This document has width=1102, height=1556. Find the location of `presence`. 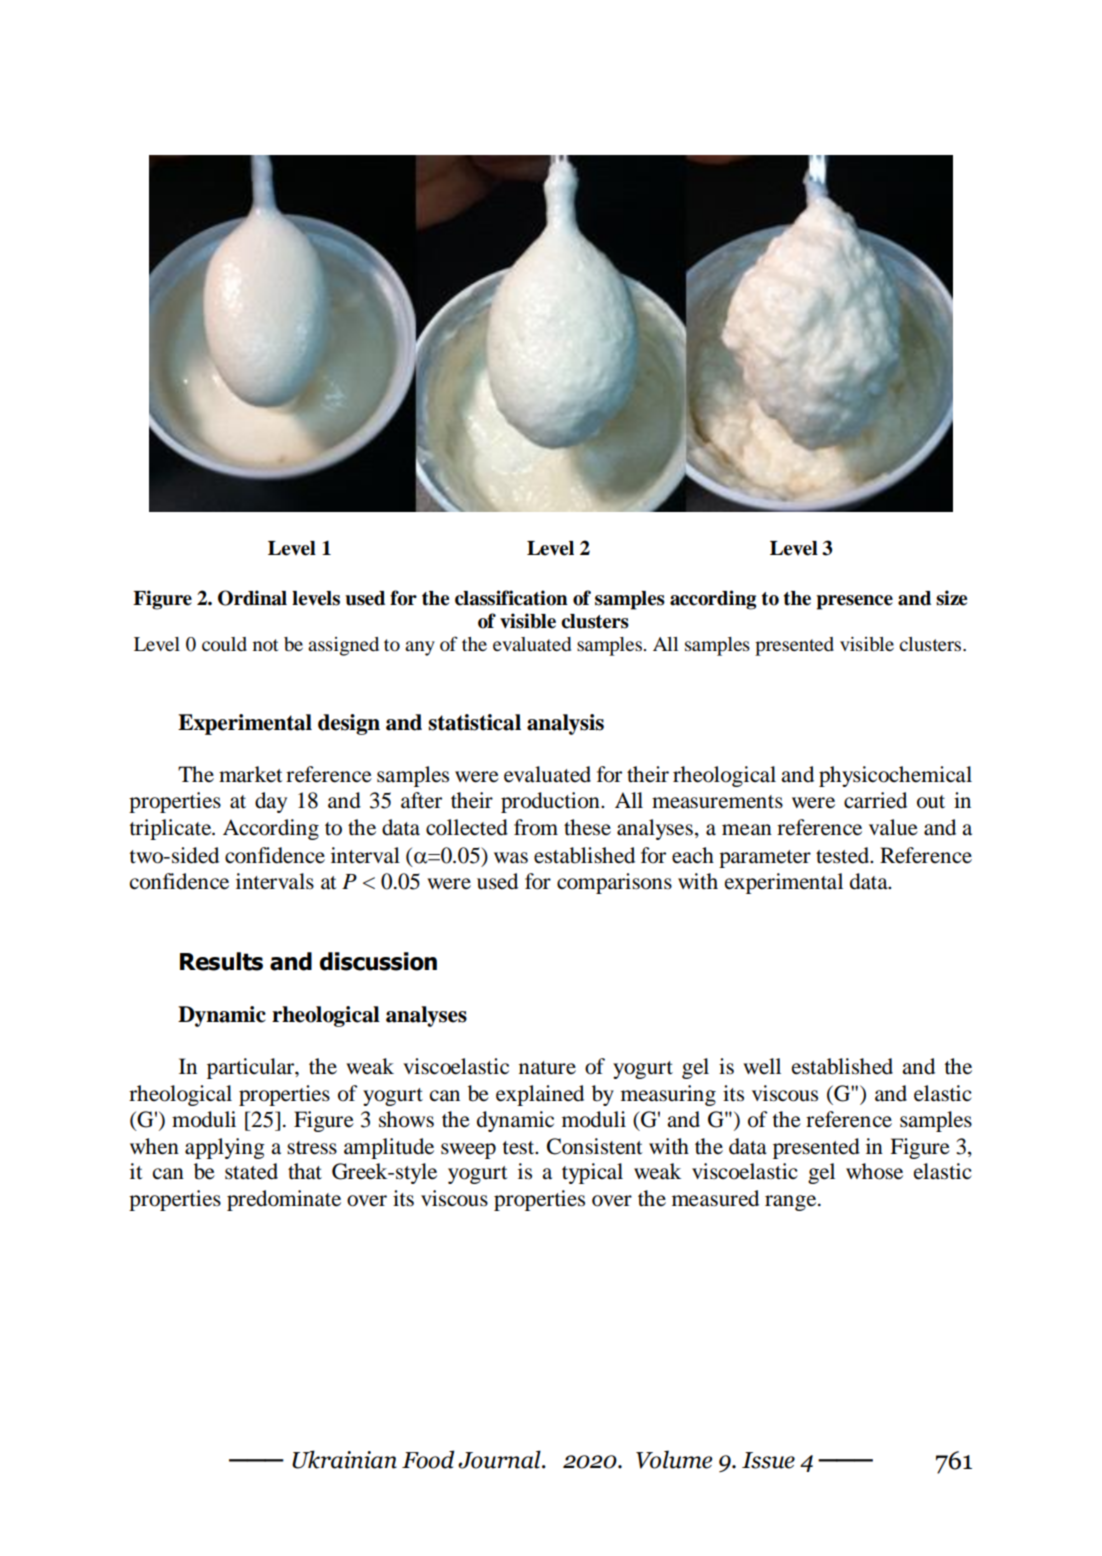

presence is located at coordinates (854, 602).
